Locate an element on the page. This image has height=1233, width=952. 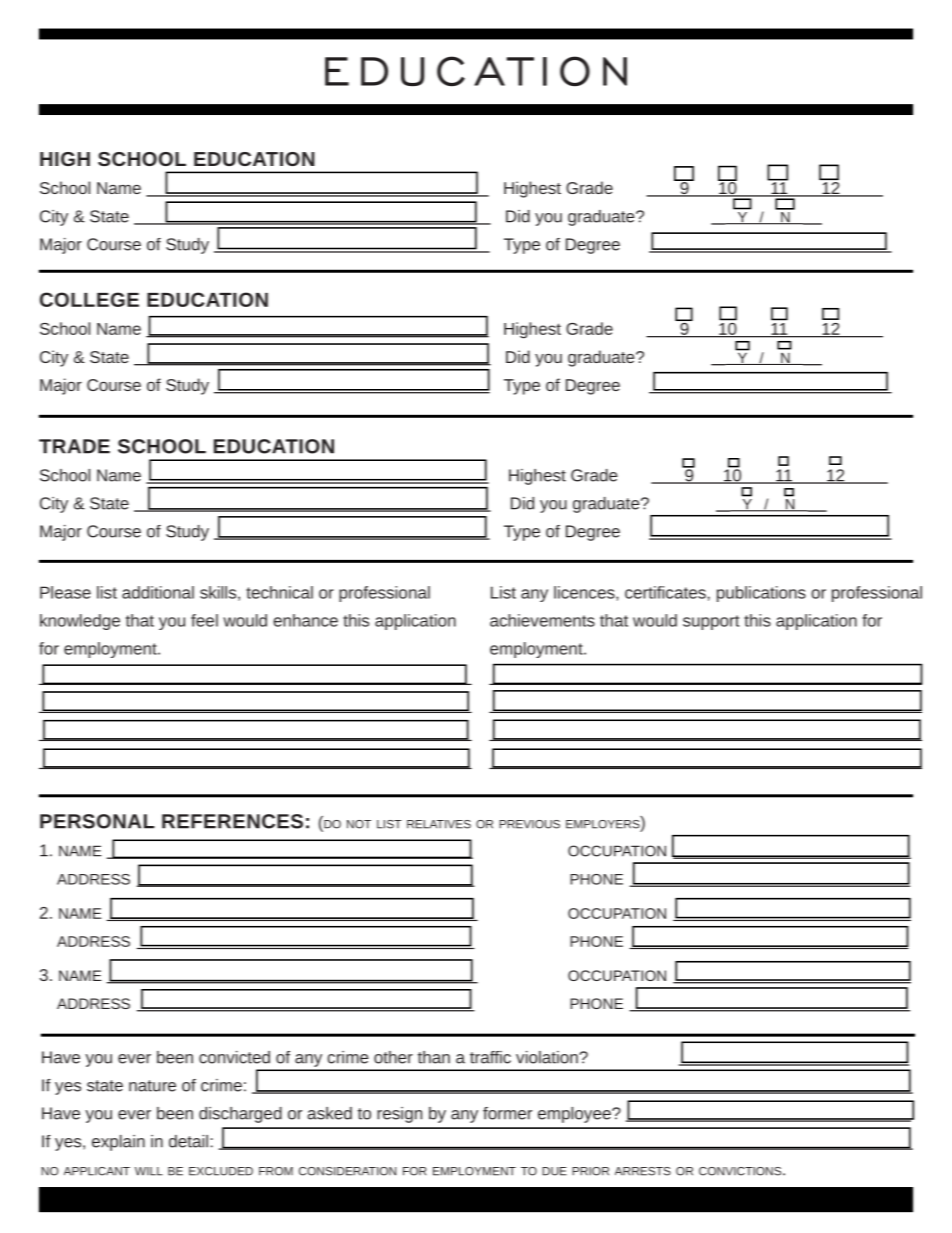
resign is located at coordinates (399, 1115).
